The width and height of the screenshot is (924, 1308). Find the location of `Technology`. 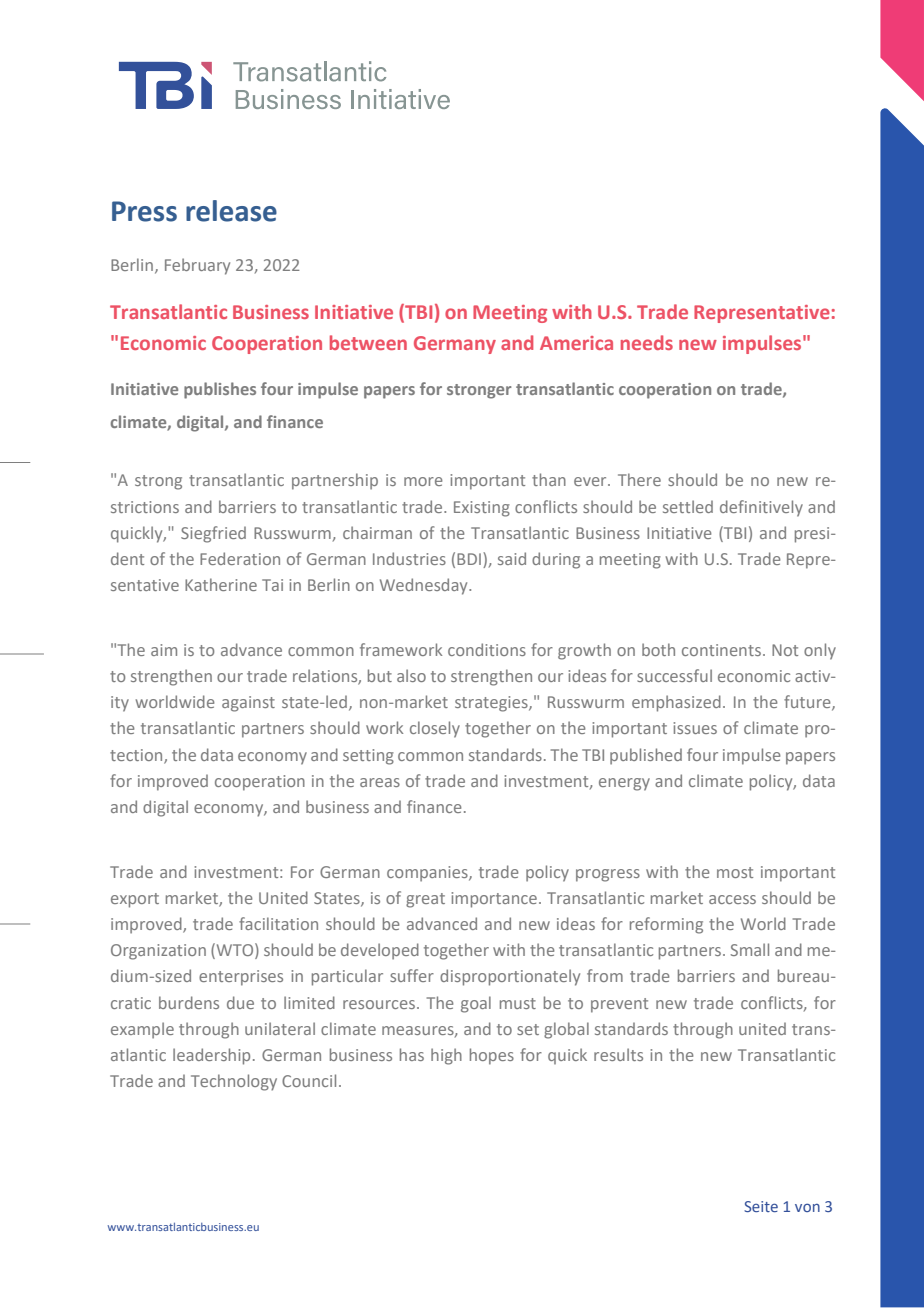

Technology is located at coordinates (234, 1082).
